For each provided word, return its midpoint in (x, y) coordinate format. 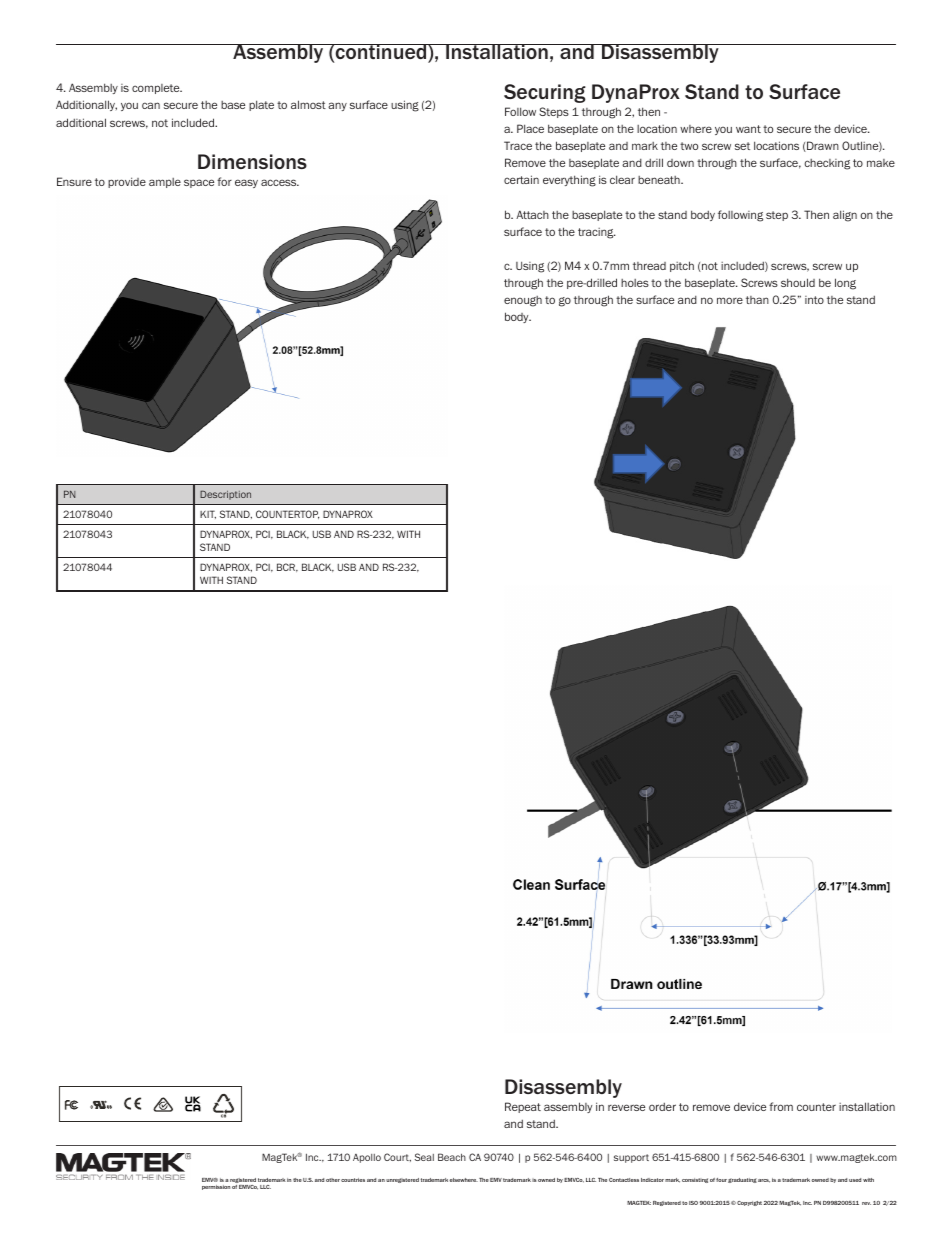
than (757, 300)
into (814, 300)
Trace (518, 145)
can (151, 105)
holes (635, 283)
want (748, 129)
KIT (208, 514)
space (199, 183)
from (781, 1106)
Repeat (523, 1107)
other (333, 1180)
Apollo (367, 1158)
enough (523, 301)
